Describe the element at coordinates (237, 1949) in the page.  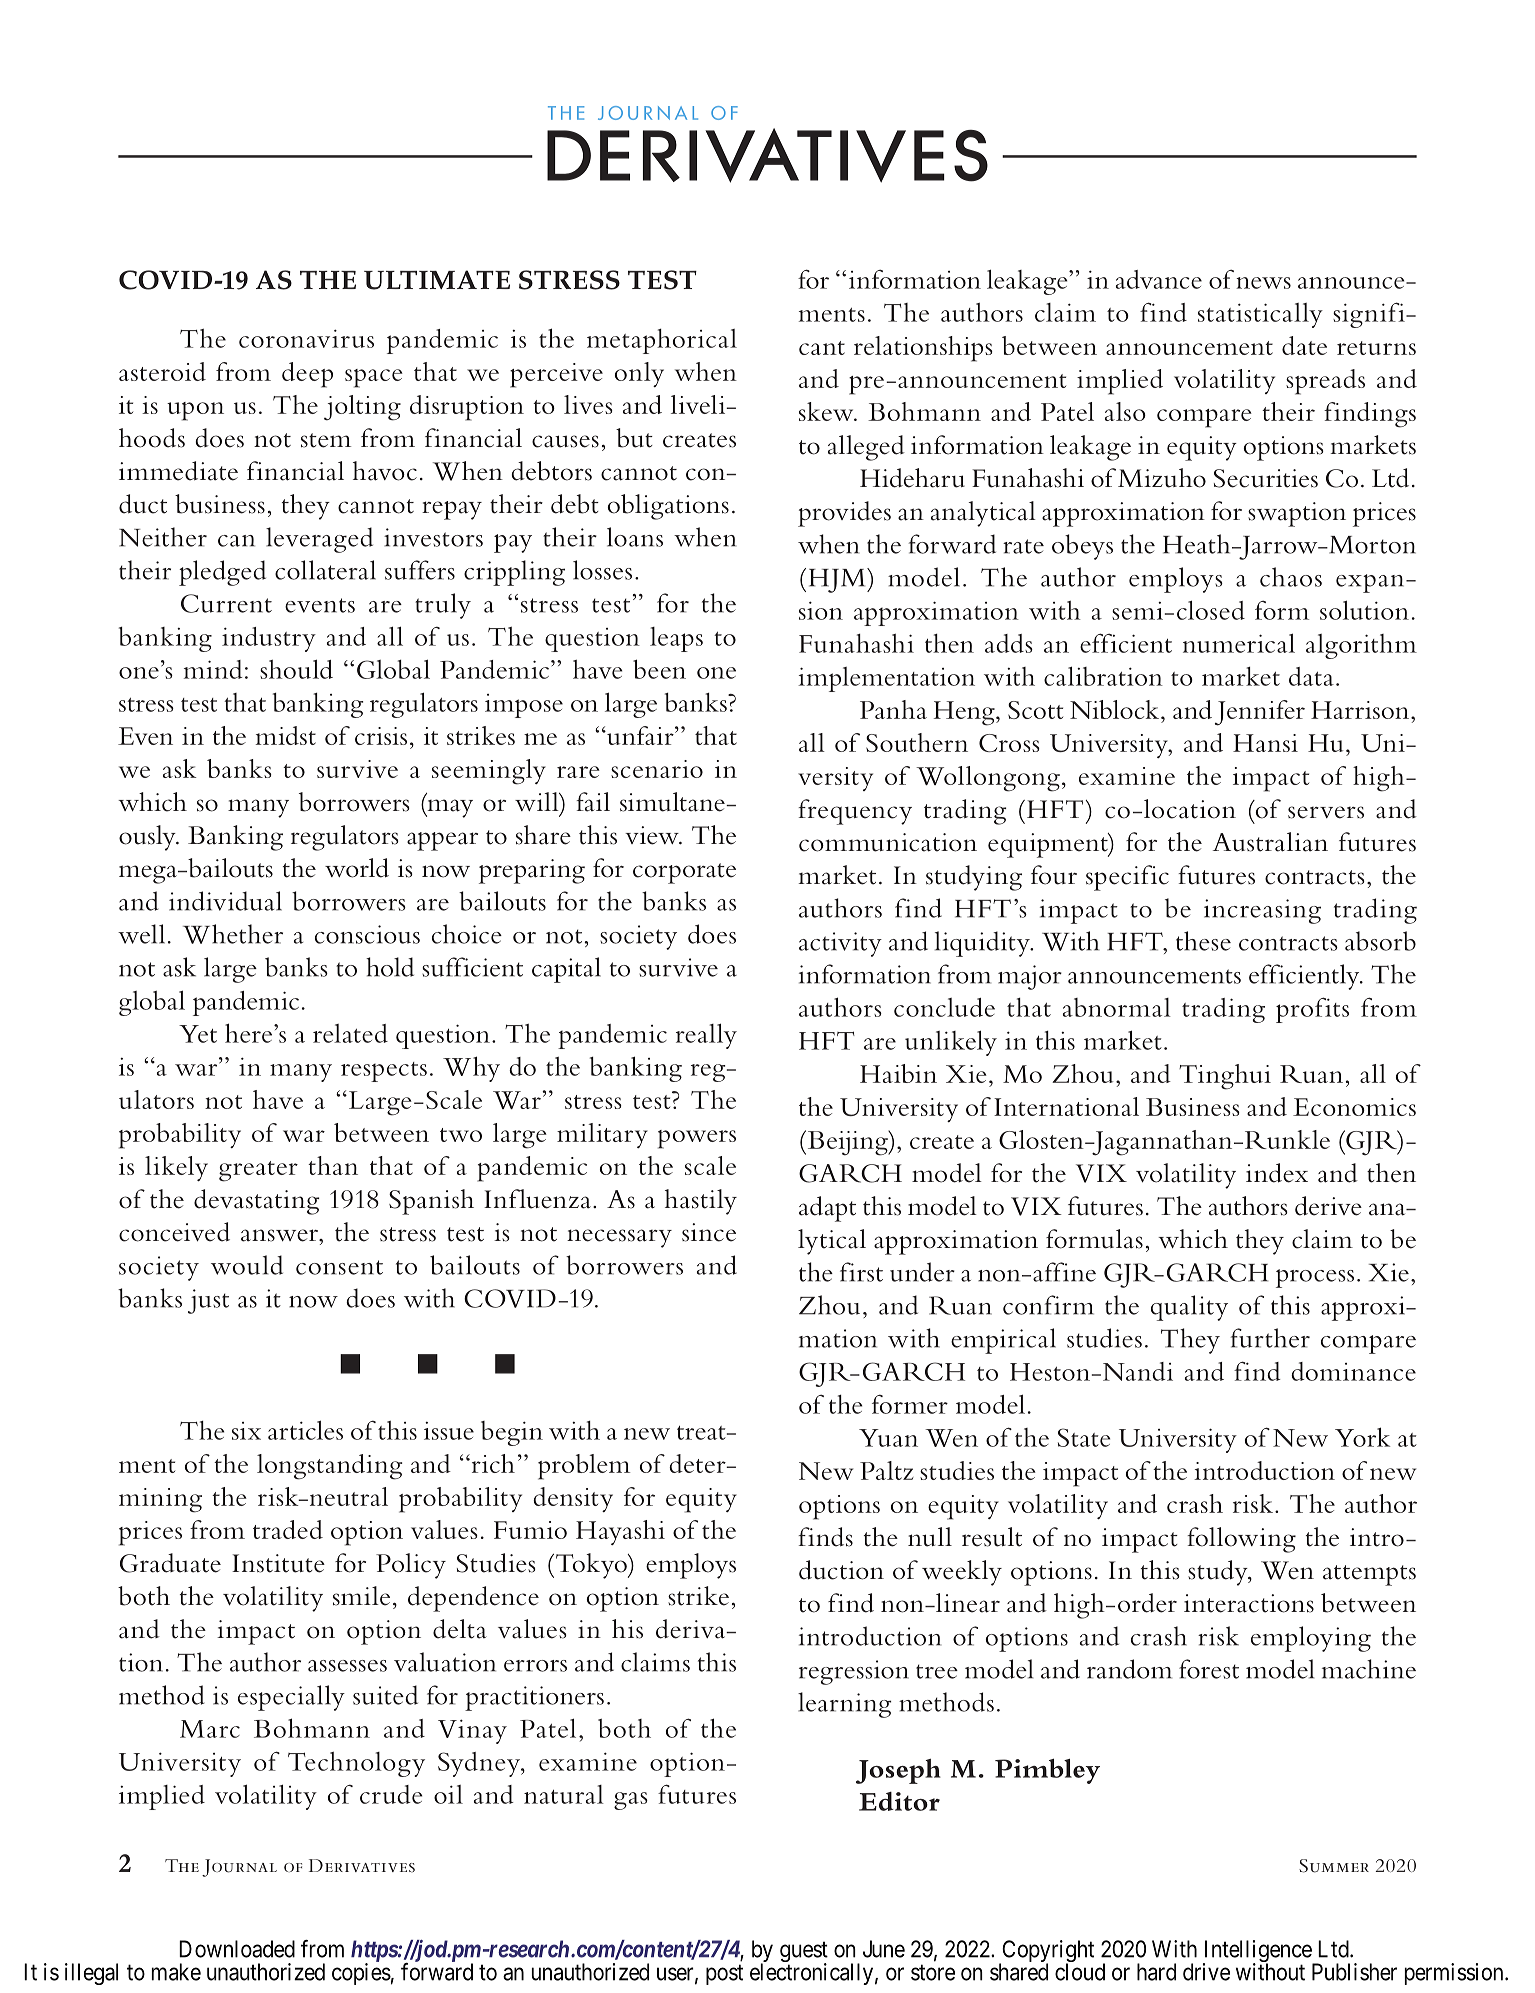
I see `Downloaded` at that location.
